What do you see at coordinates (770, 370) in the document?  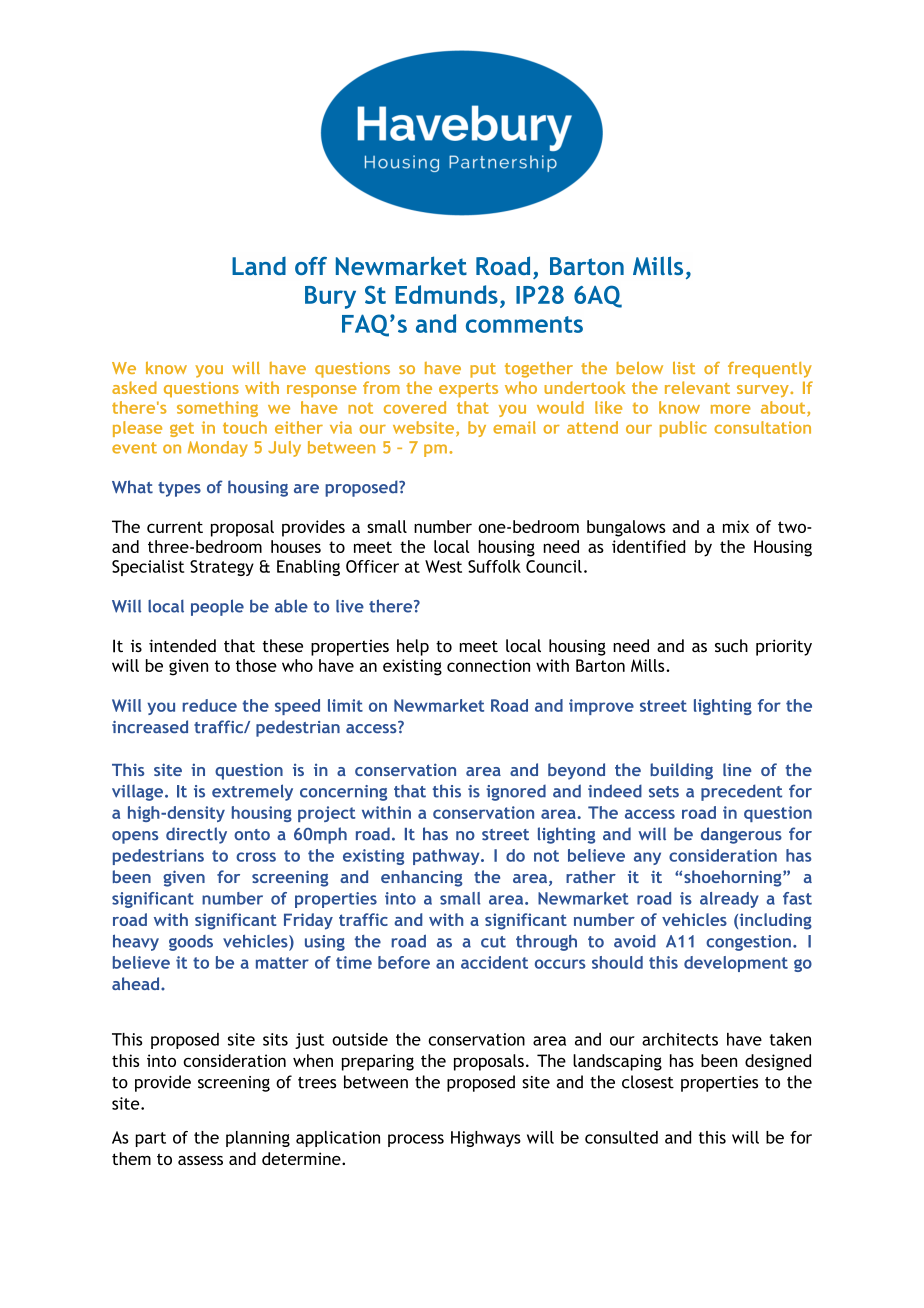 I see `frequently` at bounding box center [770, 370].
